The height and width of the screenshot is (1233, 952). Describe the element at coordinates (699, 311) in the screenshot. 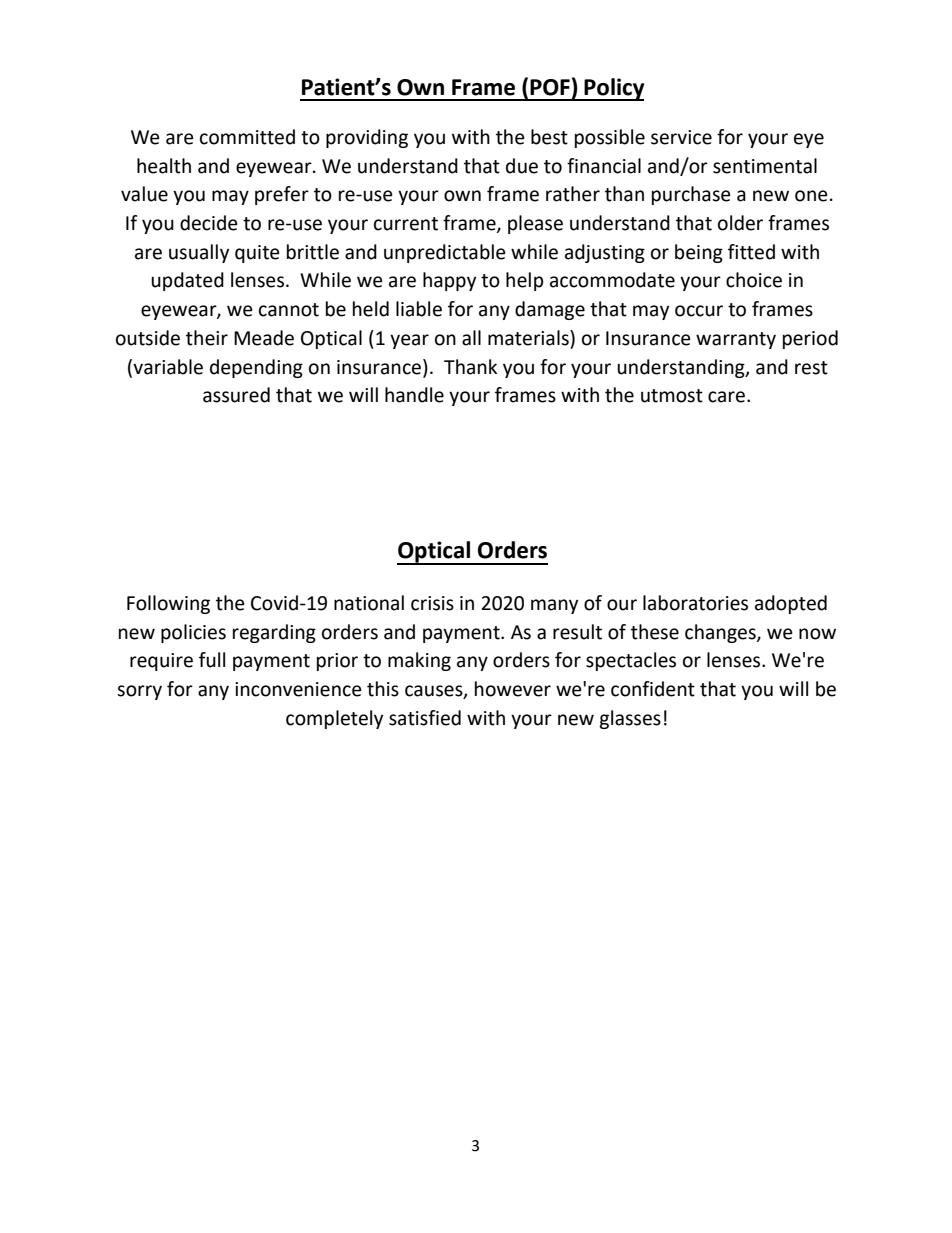

I see `occur` at that location.
